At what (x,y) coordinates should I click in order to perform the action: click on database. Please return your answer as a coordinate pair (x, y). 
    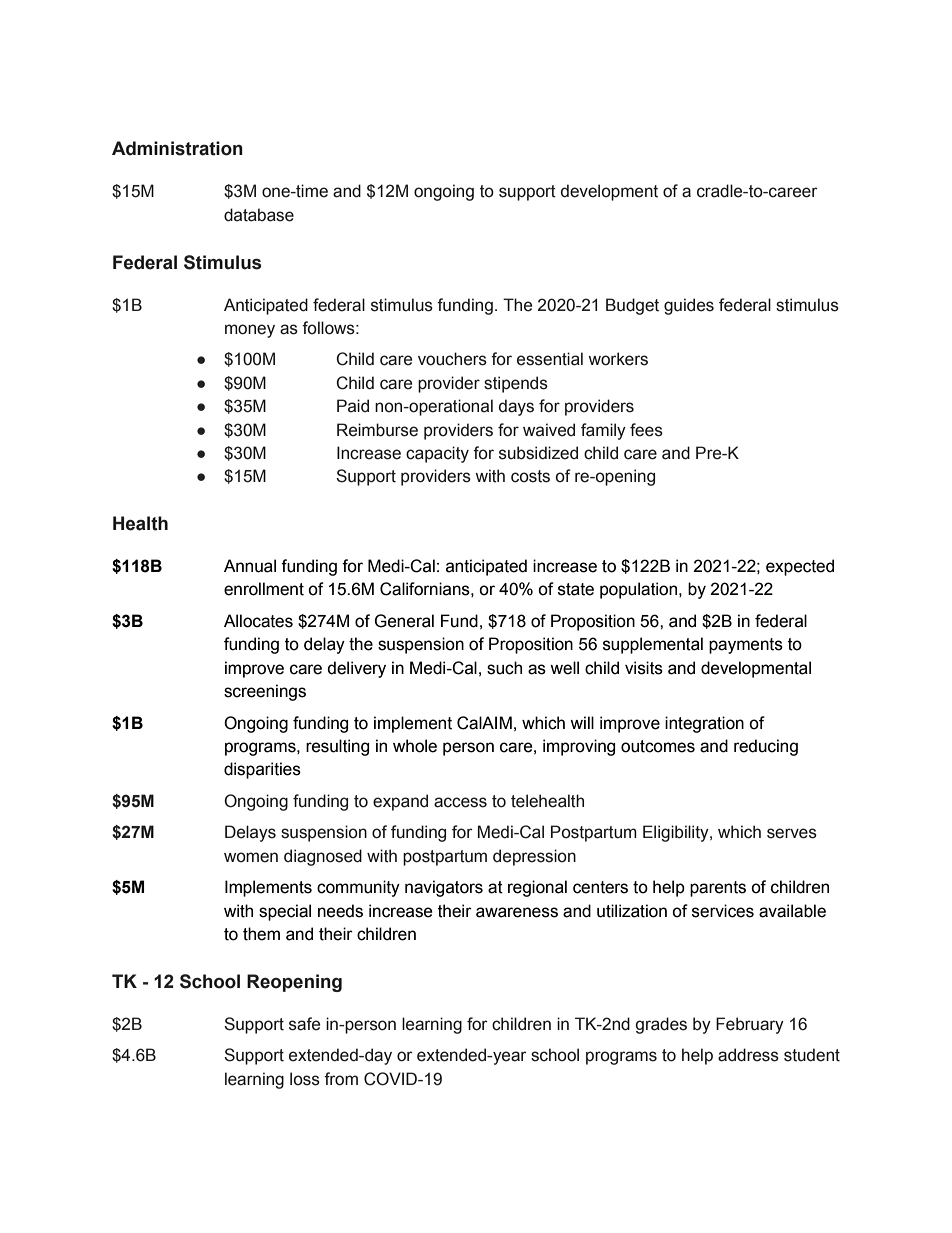
    Looking at the image, I should click on (259, 215).
